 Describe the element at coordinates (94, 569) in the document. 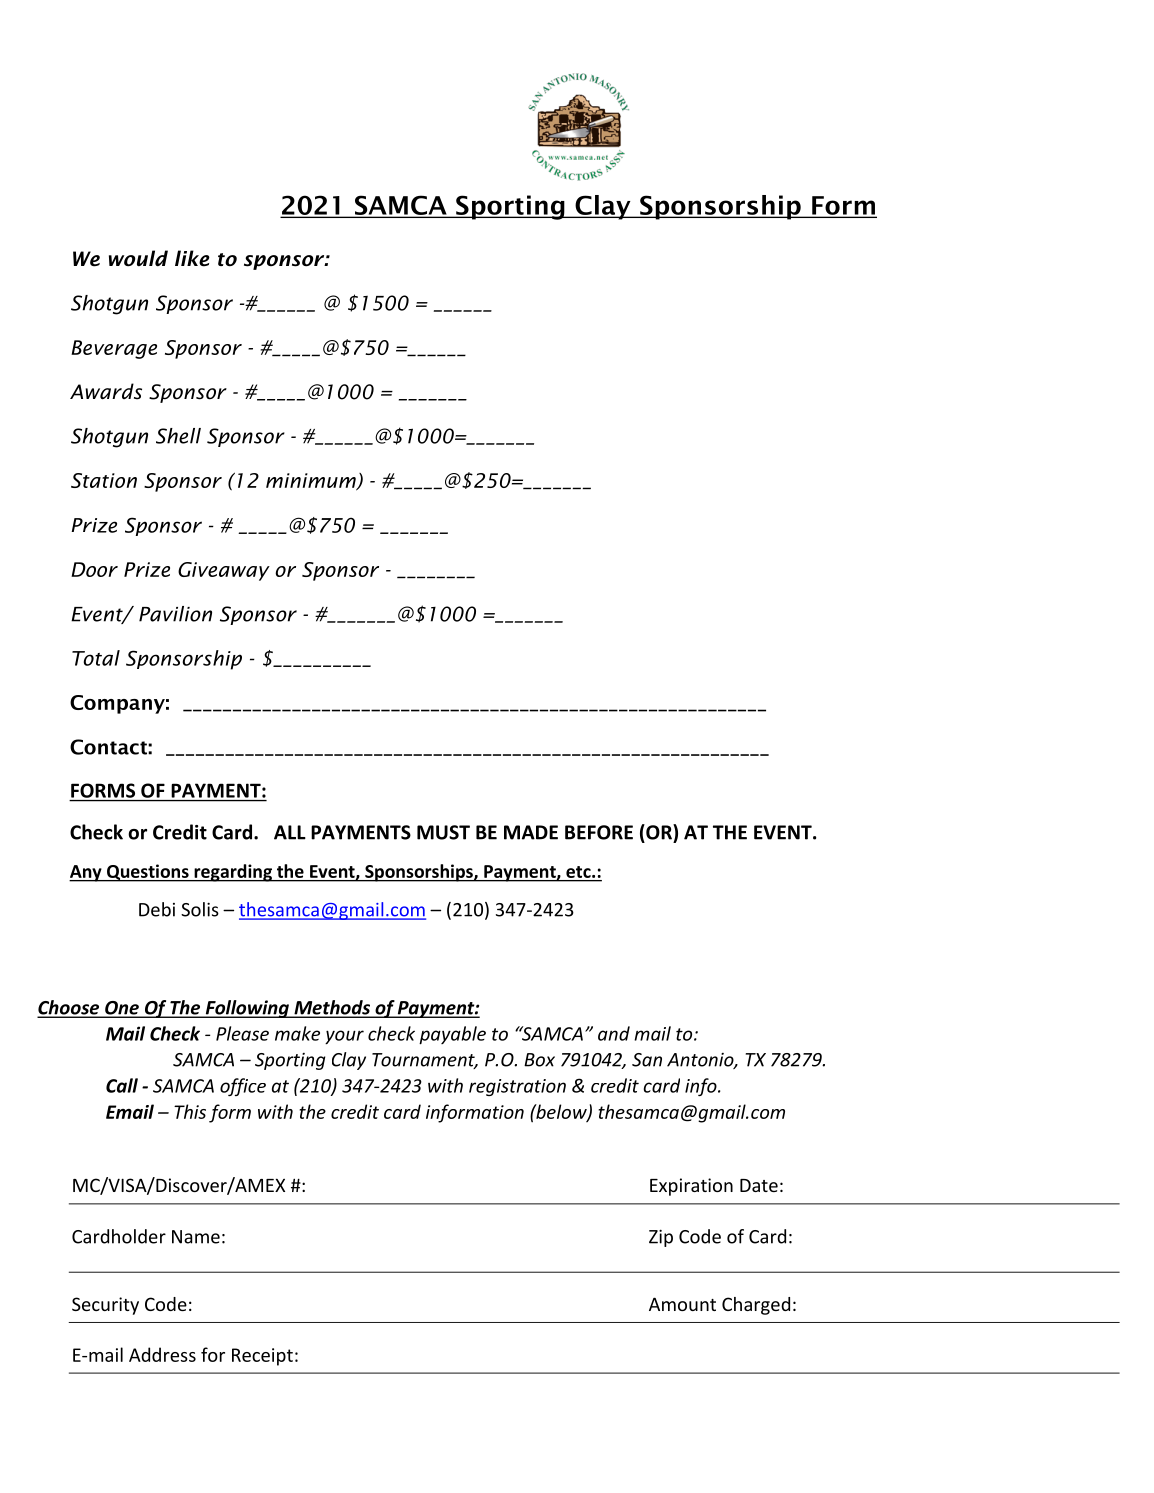

I see `Door` at that location.
